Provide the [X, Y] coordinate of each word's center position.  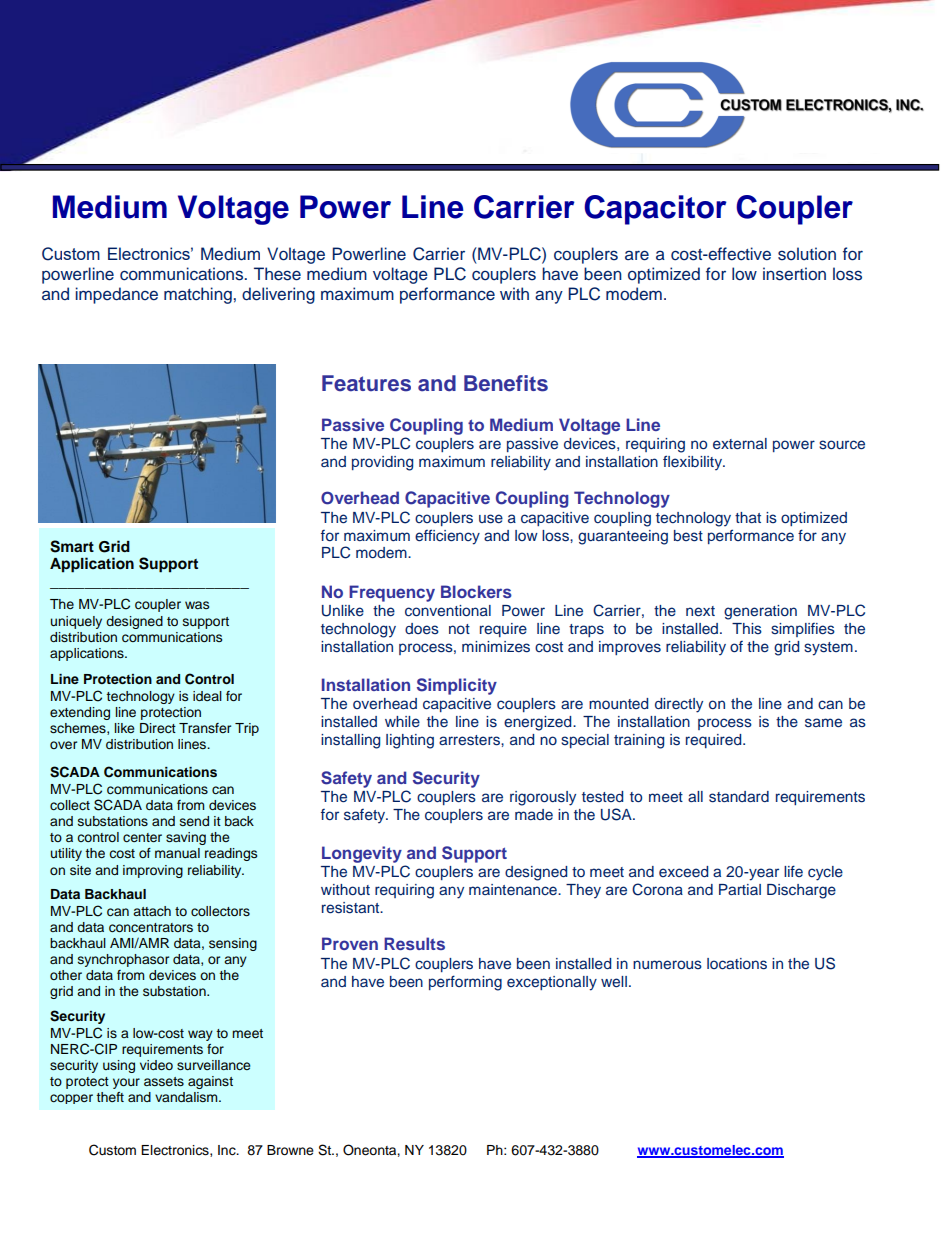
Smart [72, 546]
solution [807, 254]
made [534, 814]
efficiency [447, 537]
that [748, 517]
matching [198, 295]
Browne [290, 1150]
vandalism [187, 1097]
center [142, 837]
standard [739, 797]
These [277, 274]
